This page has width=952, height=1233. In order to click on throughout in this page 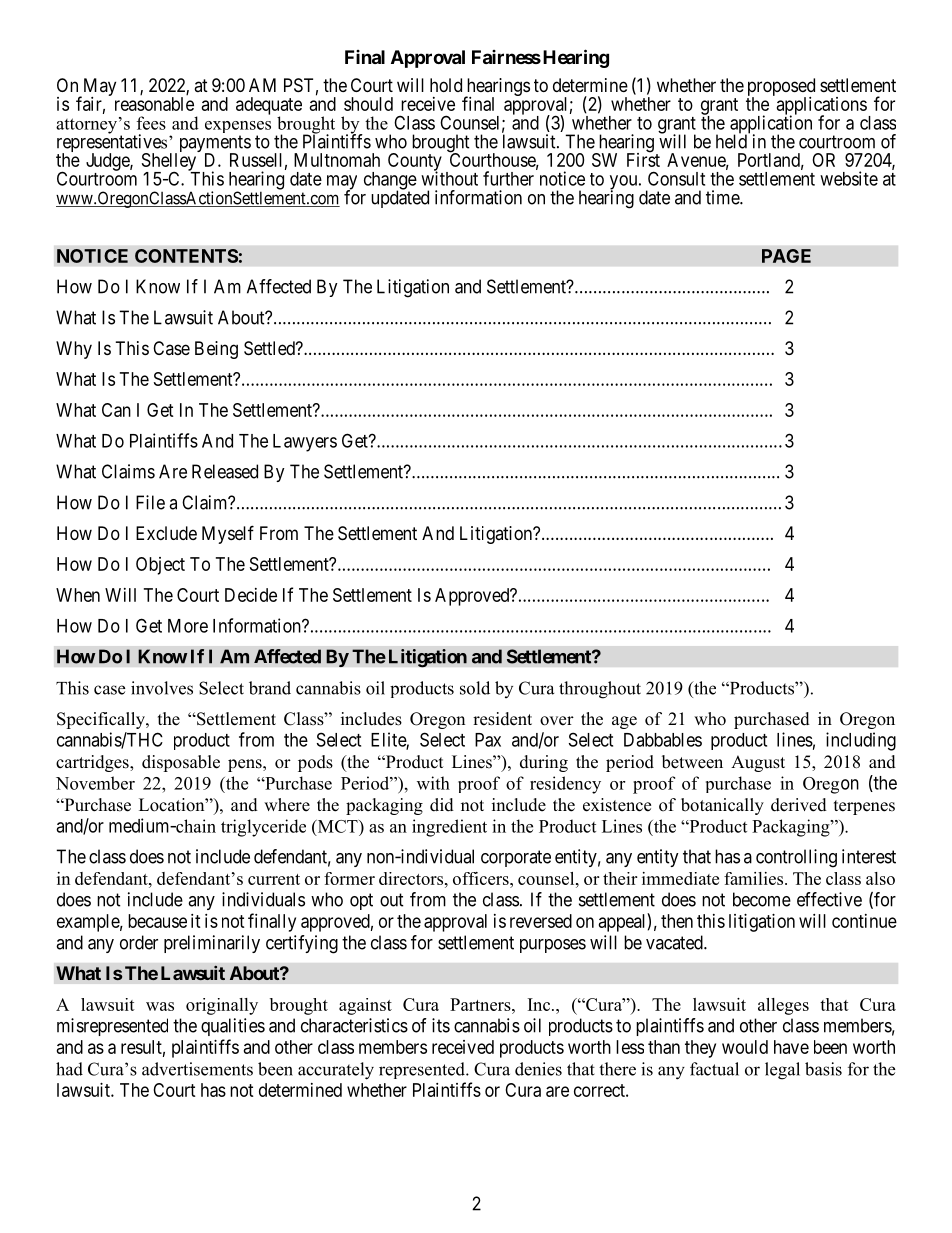, I will do `click(600, 690)`.
